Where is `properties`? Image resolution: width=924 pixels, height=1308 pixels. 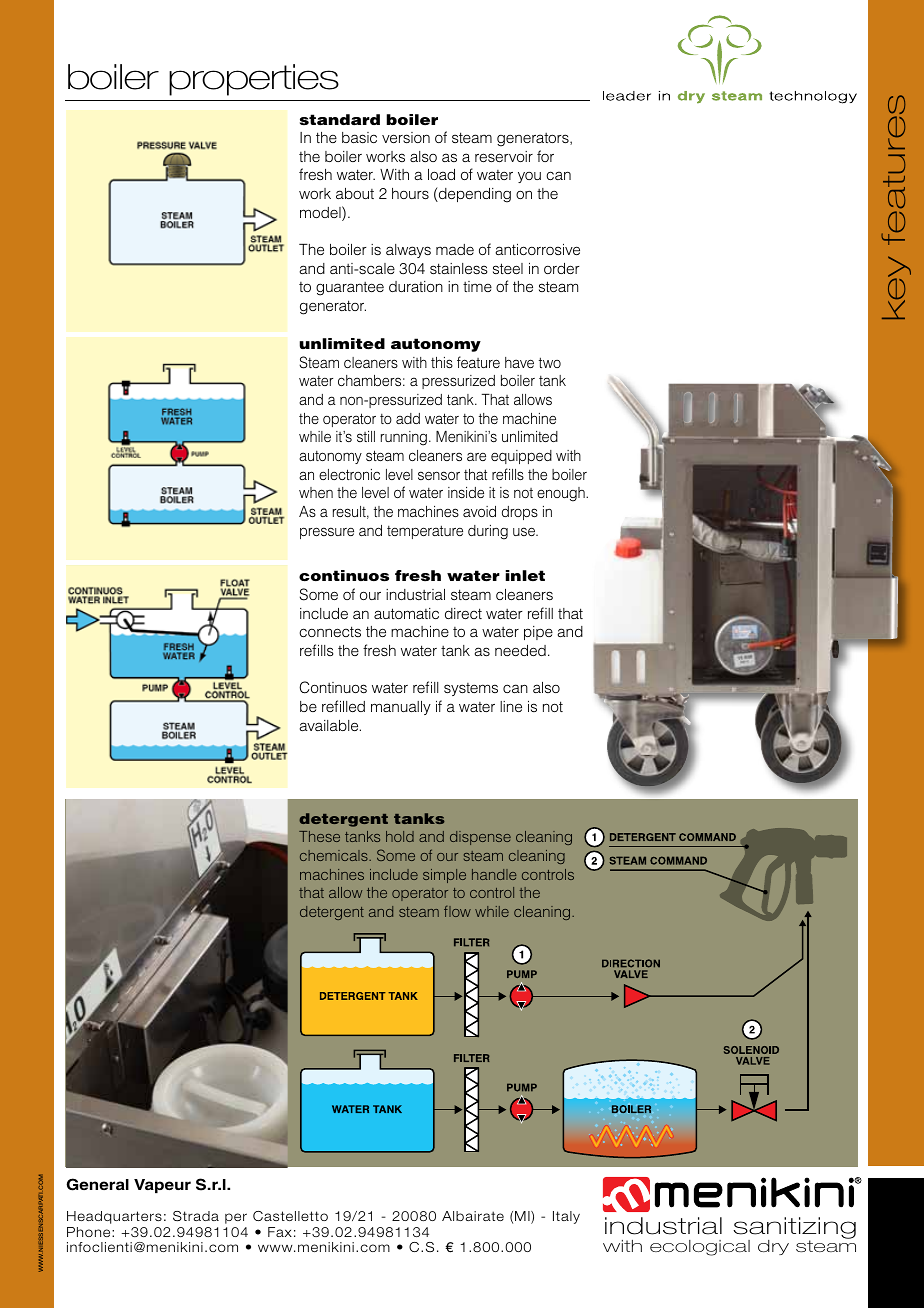
properties is located at coordinates (254, 80).
